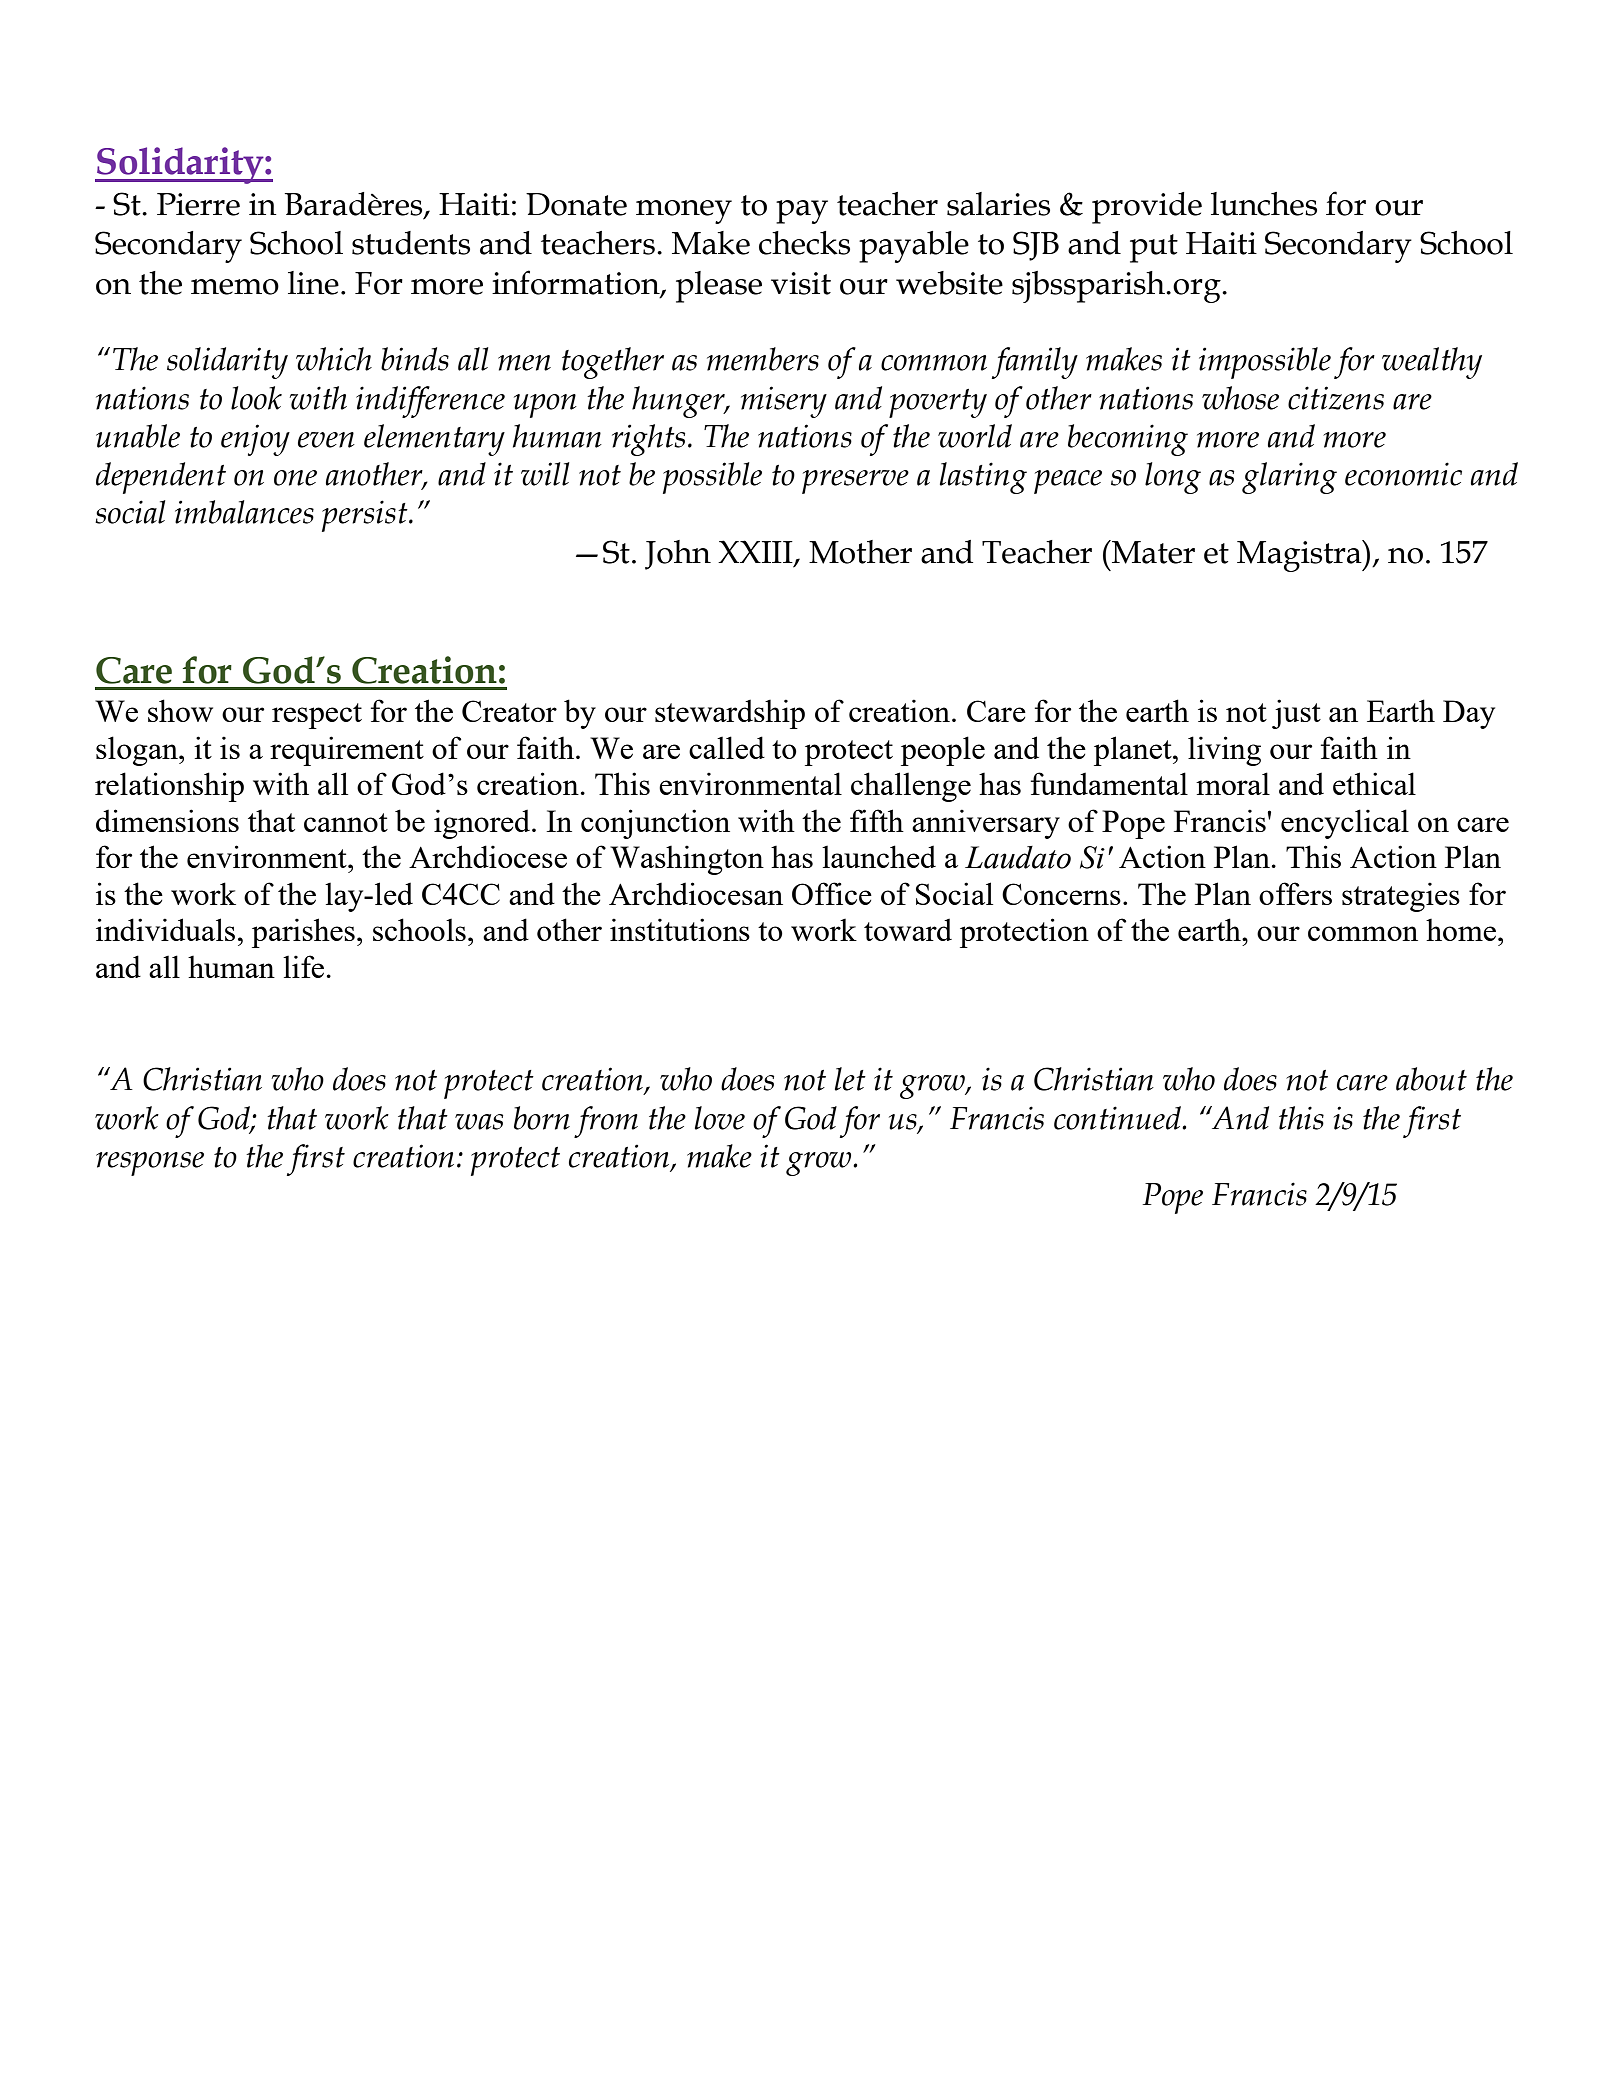  I want to click on citizens, so click(1336, 398).
